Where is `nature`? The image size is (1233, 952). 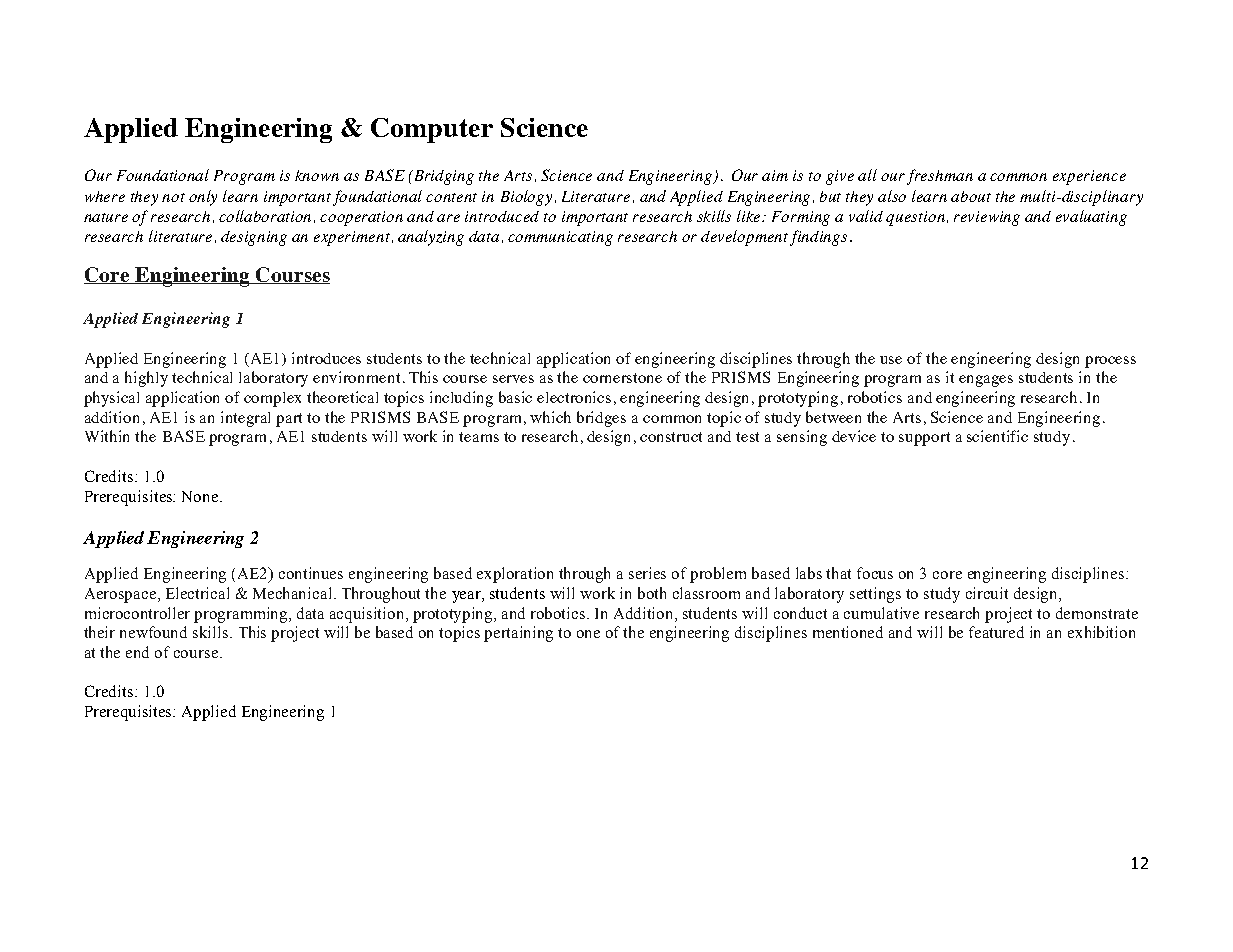 nature is located at coordinates (106, 217).
